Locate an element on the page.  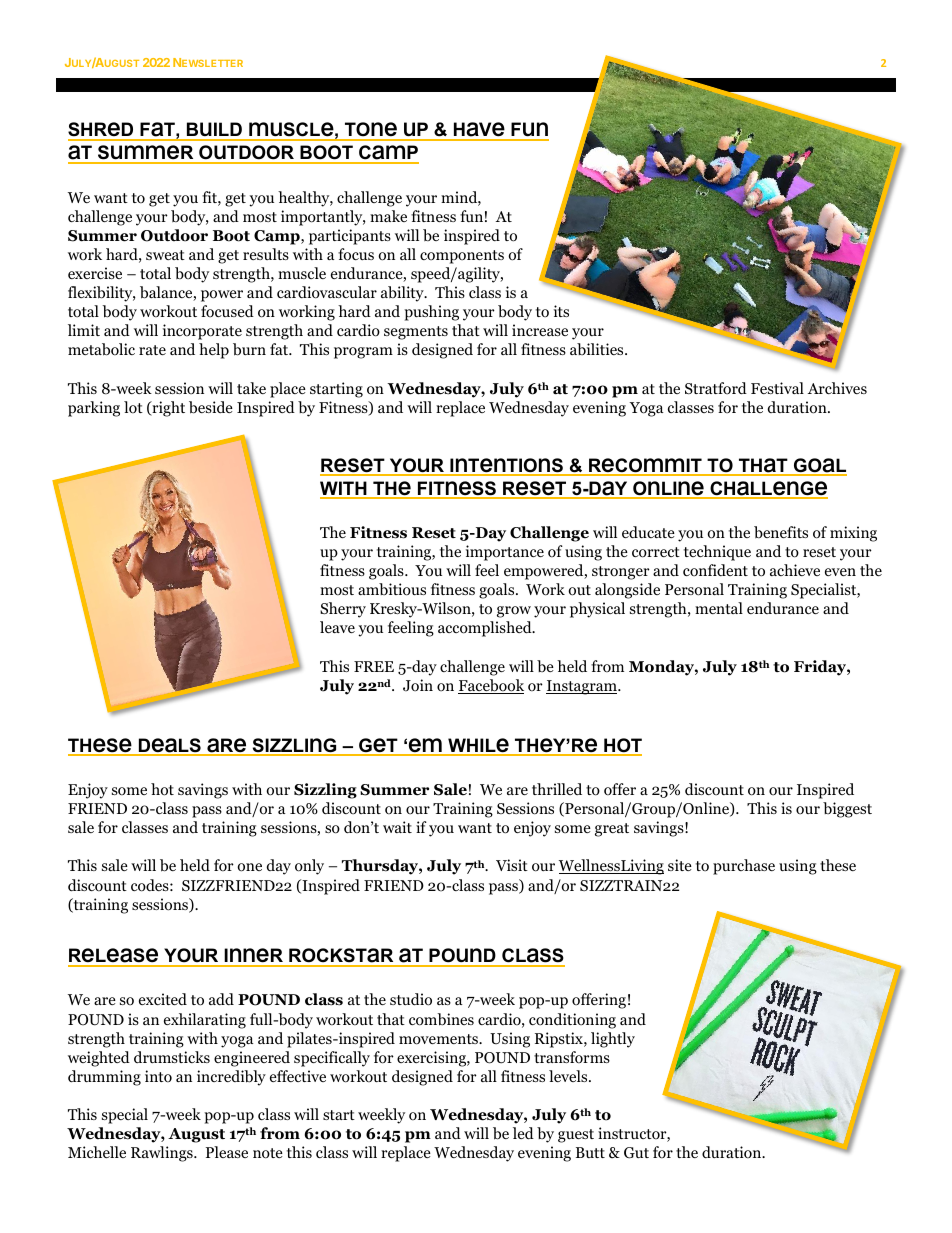
sweat is located at coordinates (165, 255).
